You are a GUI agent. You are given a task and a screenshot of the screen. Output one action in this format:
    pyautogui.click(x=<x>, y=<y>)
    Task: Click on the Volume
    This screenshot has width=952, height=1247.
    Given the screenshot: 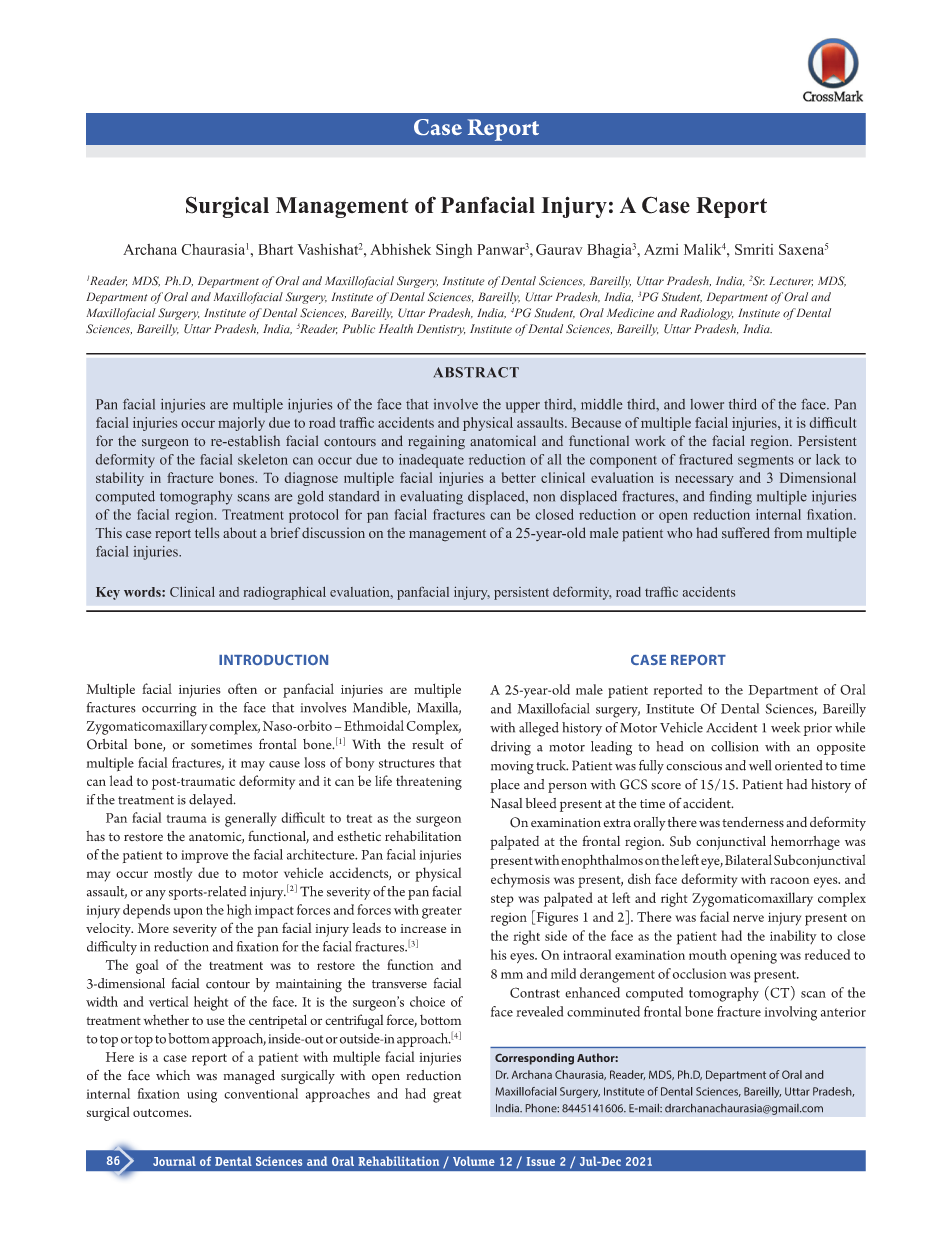 What is the action you would take?
    pyautogui.click(x=474, y=1161)
